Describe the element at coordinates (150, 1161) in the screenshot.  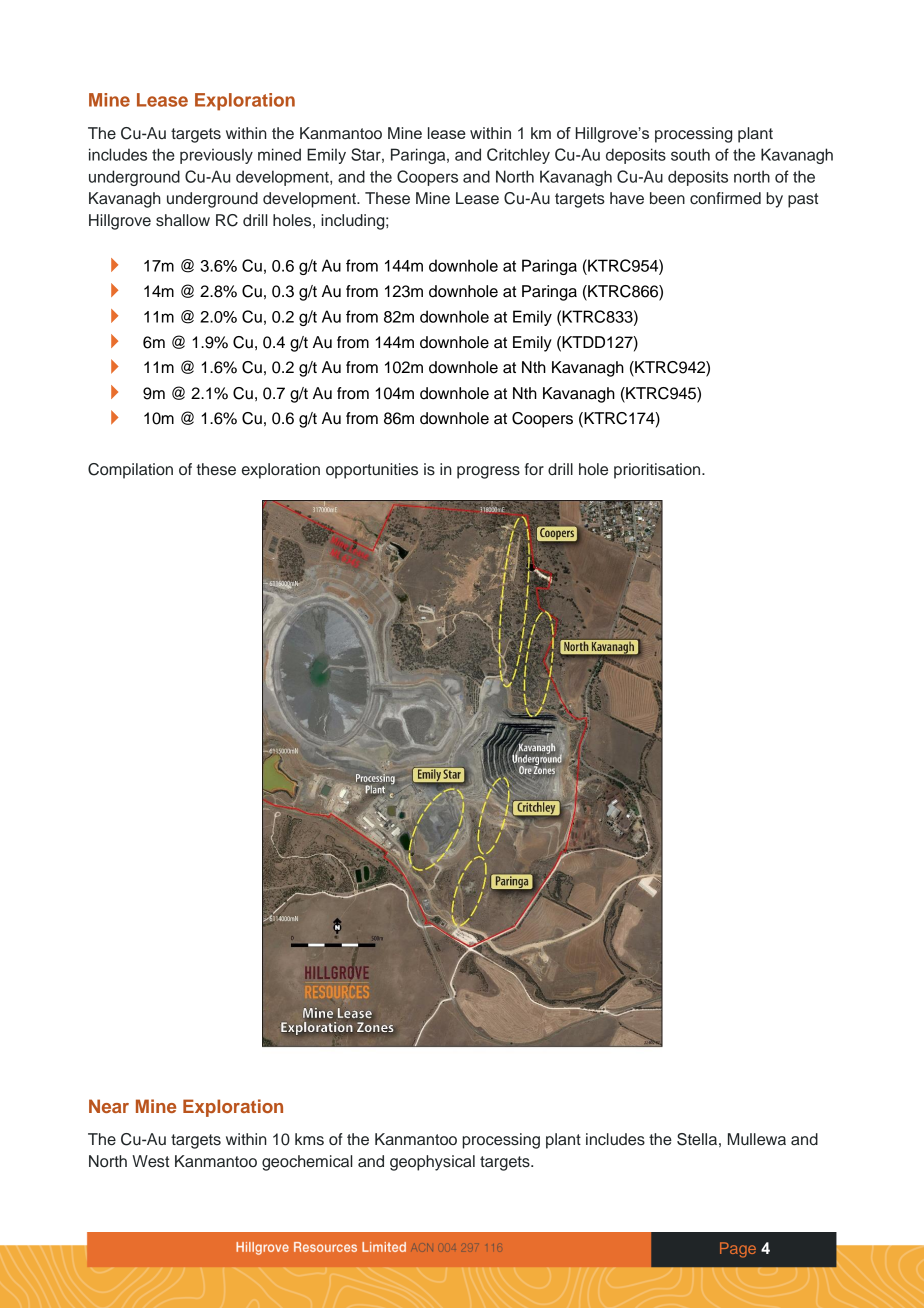
I see `West` at that location.
